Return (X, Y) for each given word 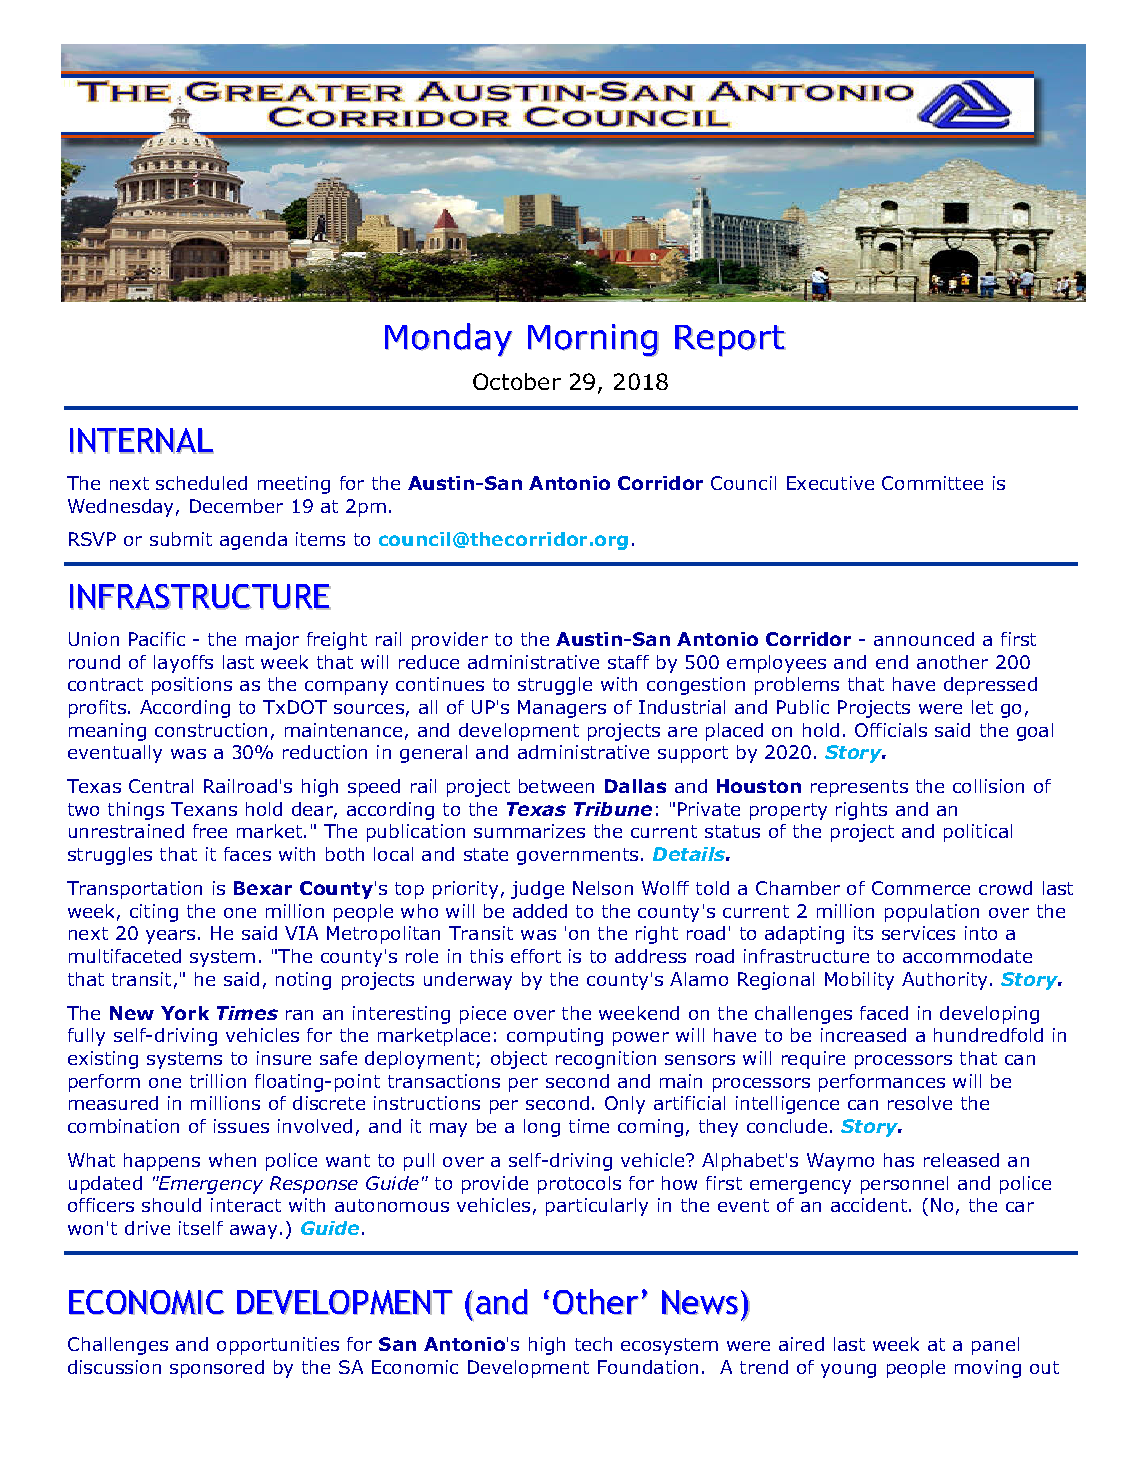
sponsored (217, 1369)
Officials (891, 730)
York (185, 1013)
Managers (562, 709)
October (517, 381)
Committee (932, 483)
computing (555, 1037)
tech (593, 1344)
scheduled (201, 483)
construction (211, 730)
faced (884, 1013)
